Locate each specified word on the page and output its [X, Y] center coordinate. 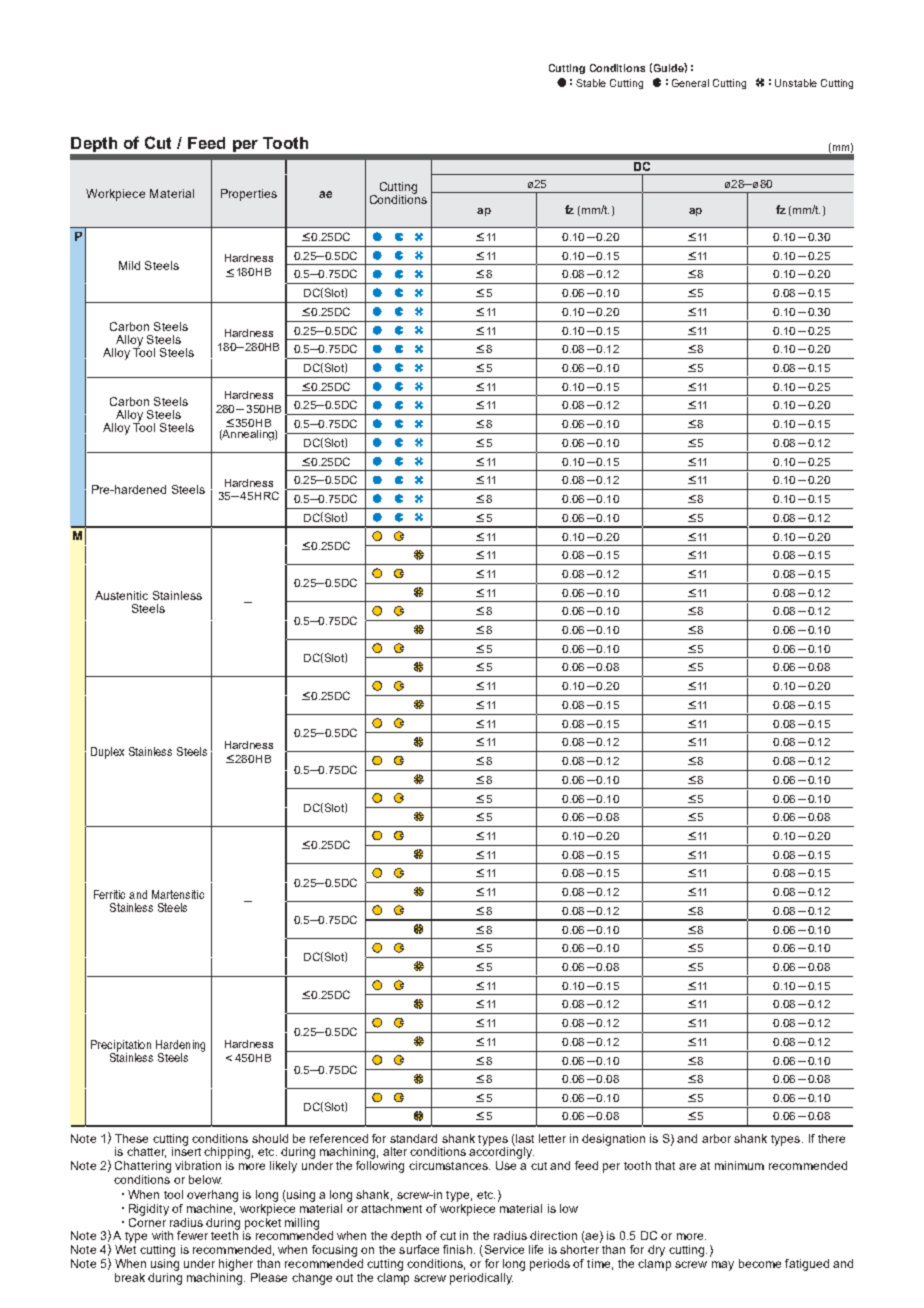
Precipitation [121, 1047]
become [760, 1263]
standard [413, 1138]
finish [457, 1249]
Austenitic [121, 595]
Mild [129, 265]
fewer [192, 1235]
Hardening [180, 1047]
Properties [249, 195]
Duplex [107, 753]
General [690, 83]
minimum [739, 1165]
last [525, 1138]
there [831, 1138]
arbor [716, 1138]
